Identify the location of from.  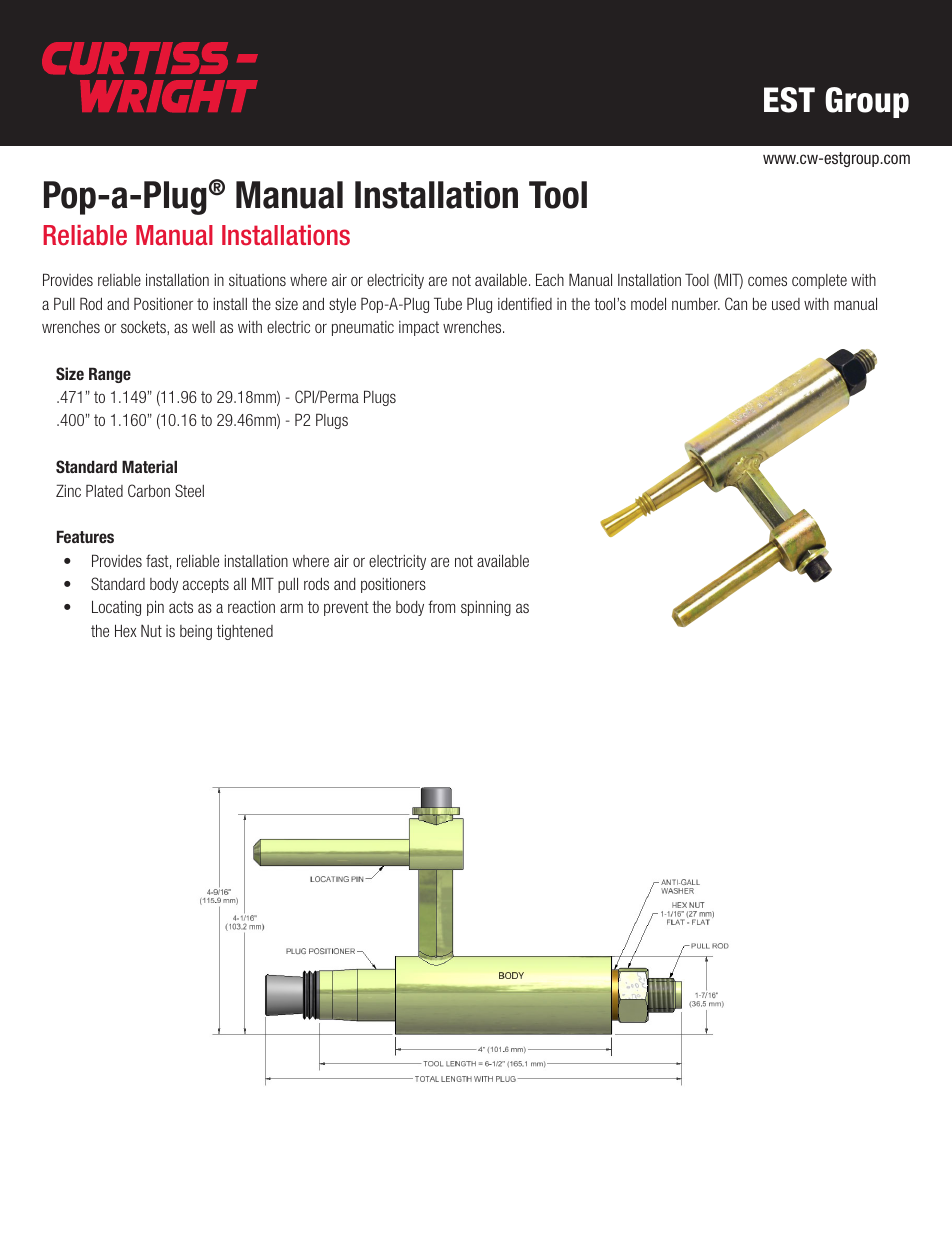
(441, 606).
